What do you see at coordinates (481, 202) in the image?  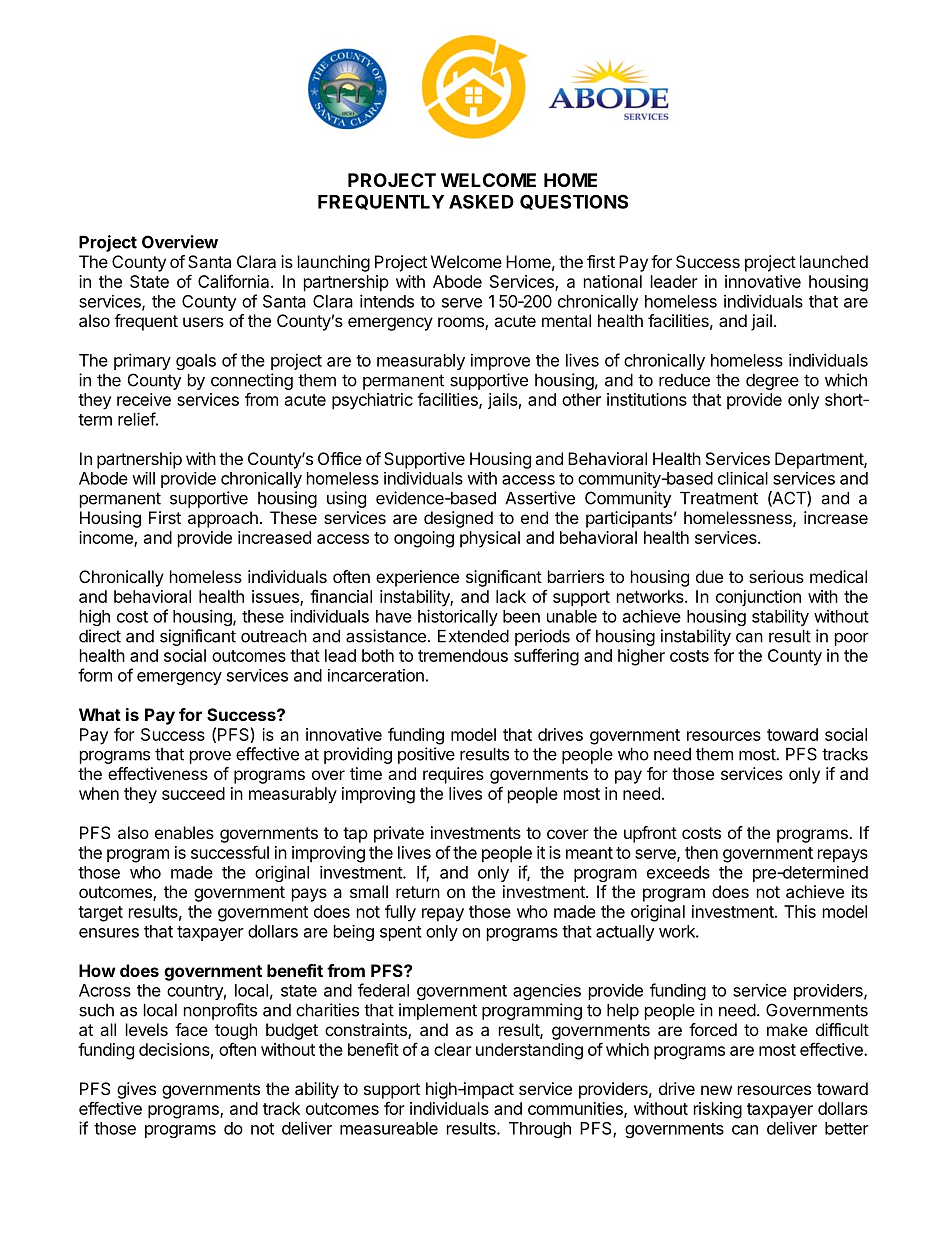 I see `ASKED` at bounding box center [481, 202].
